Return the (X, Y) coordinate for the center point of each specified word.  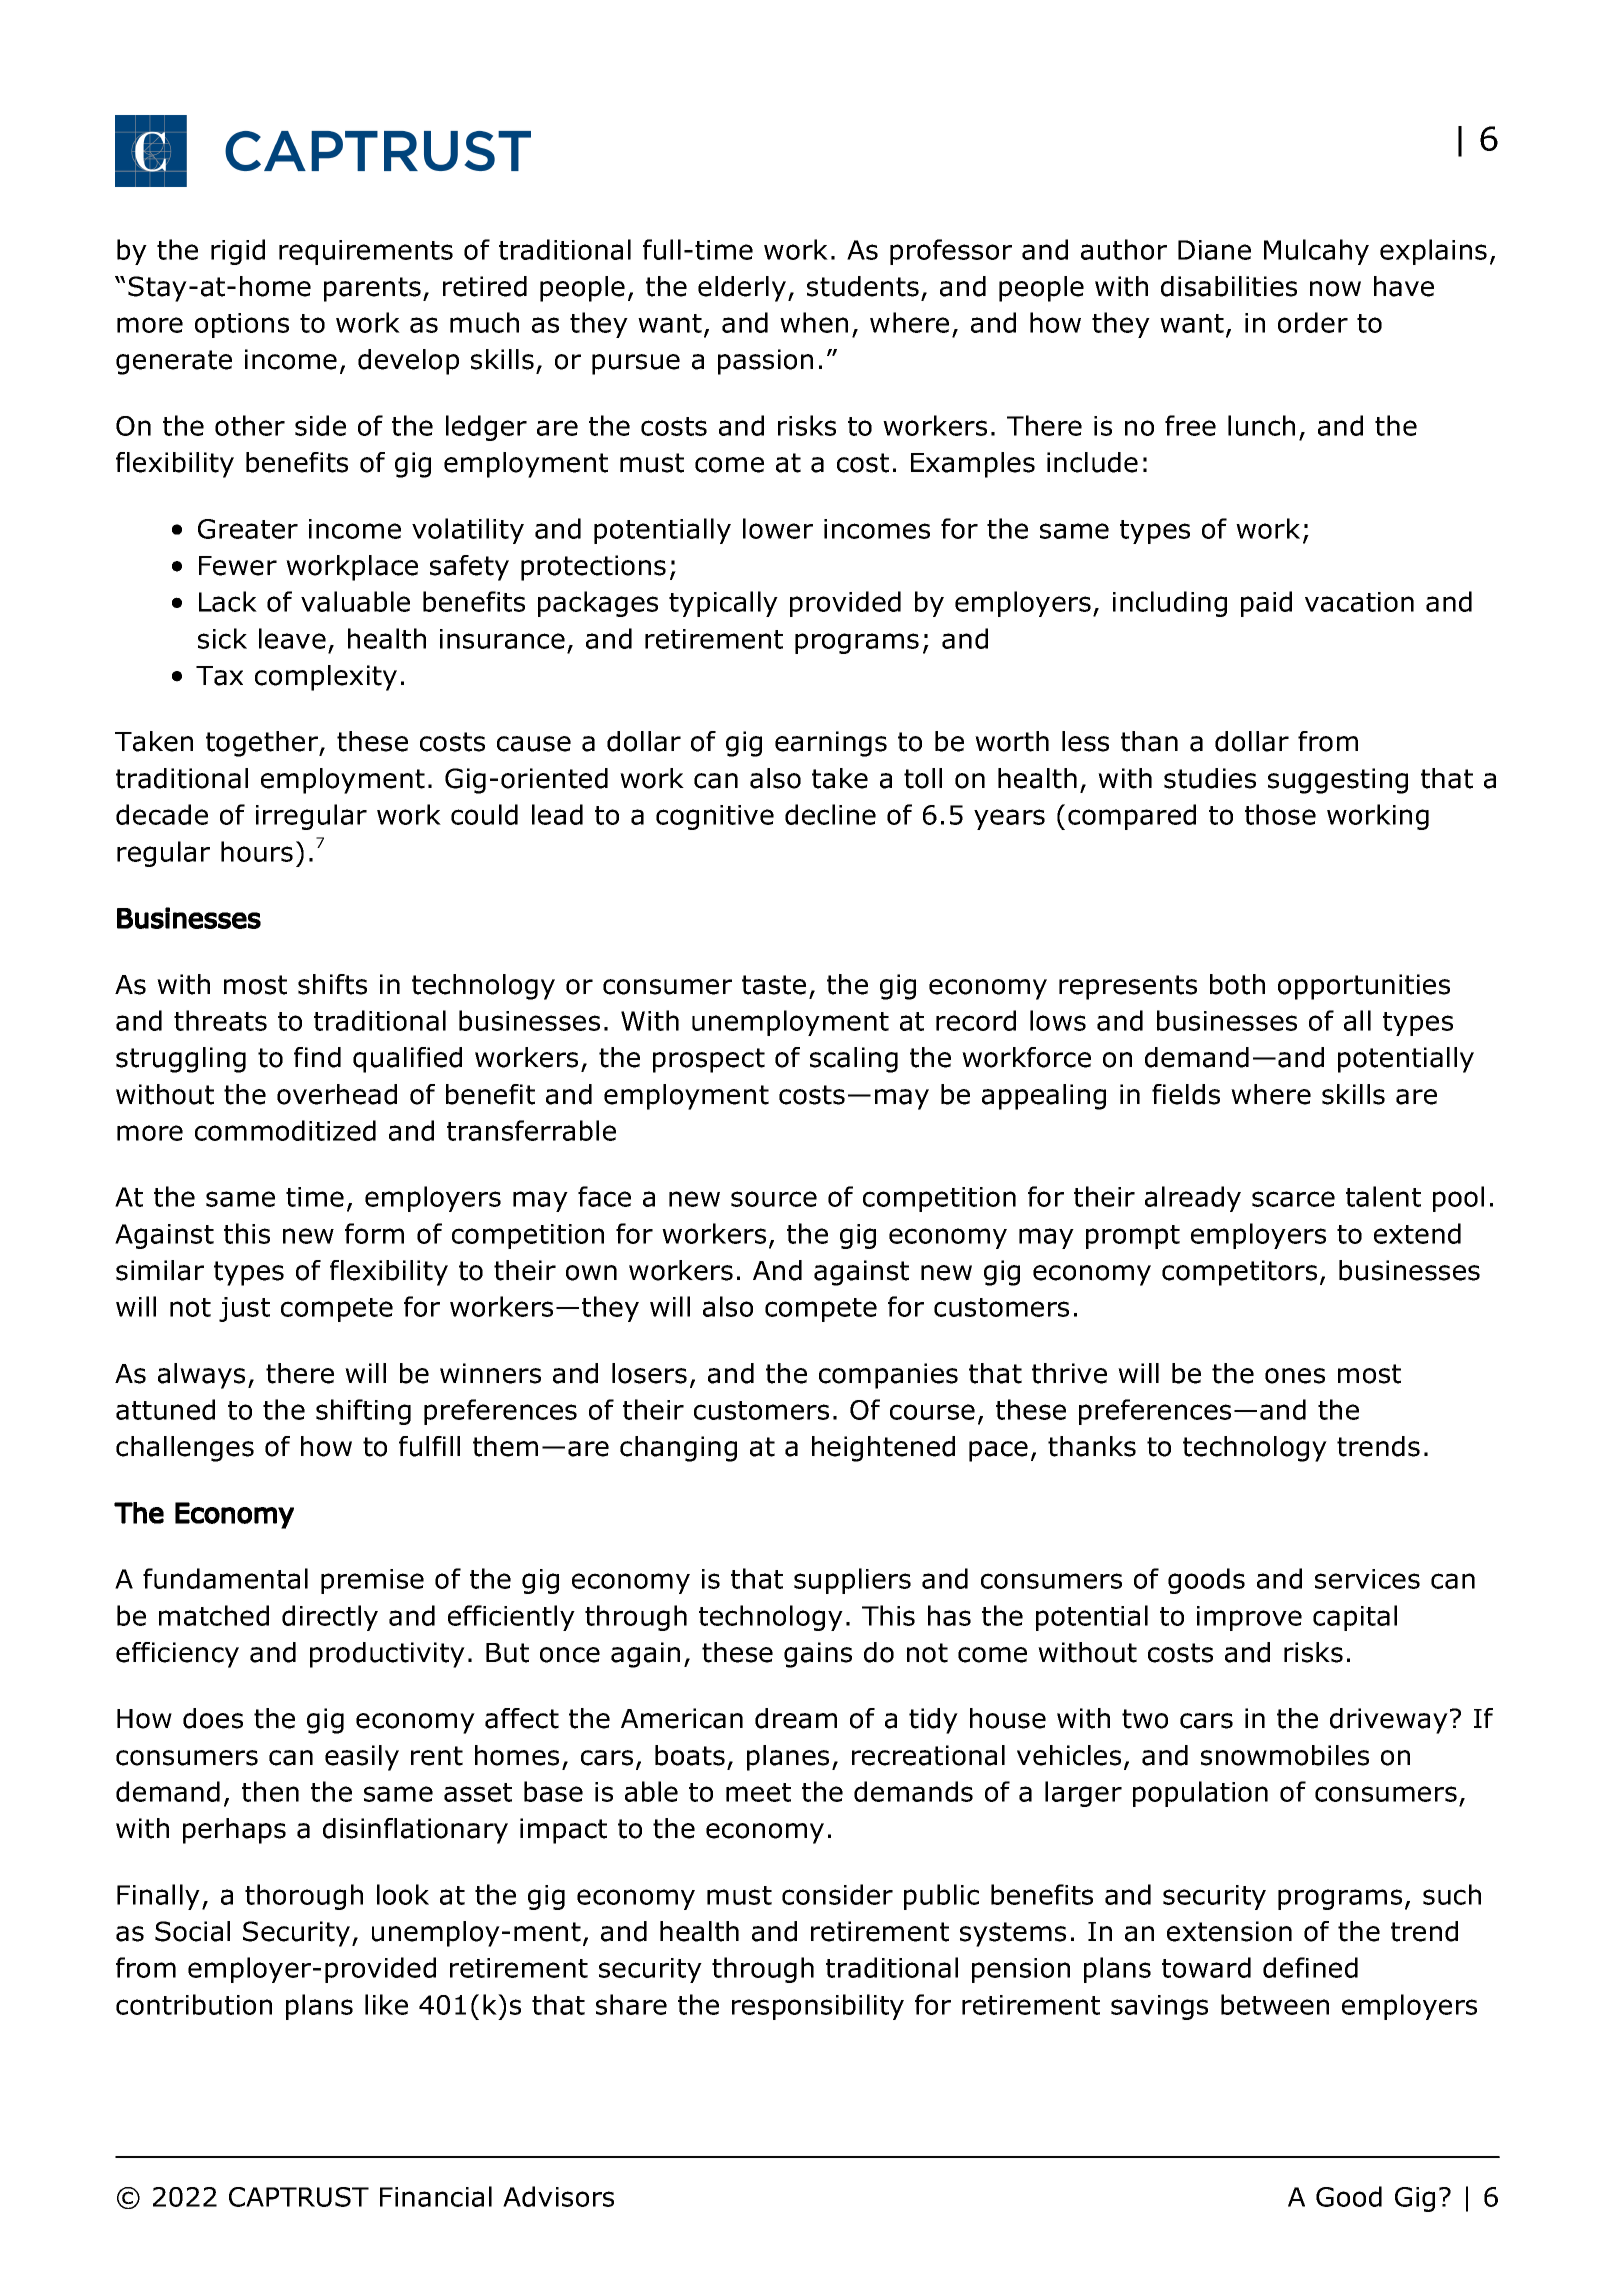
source (774, 1199)
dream (796, 1718)
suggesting (1338, 781)
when (814, 322)
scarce (1293, 1199)
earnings (831, 744)
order (1313, 322)
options (242, 325)
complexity (326, 678)
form (374, 1233)
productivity (387, 1655)
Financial (436, 2196)
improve (1249, 1618)
